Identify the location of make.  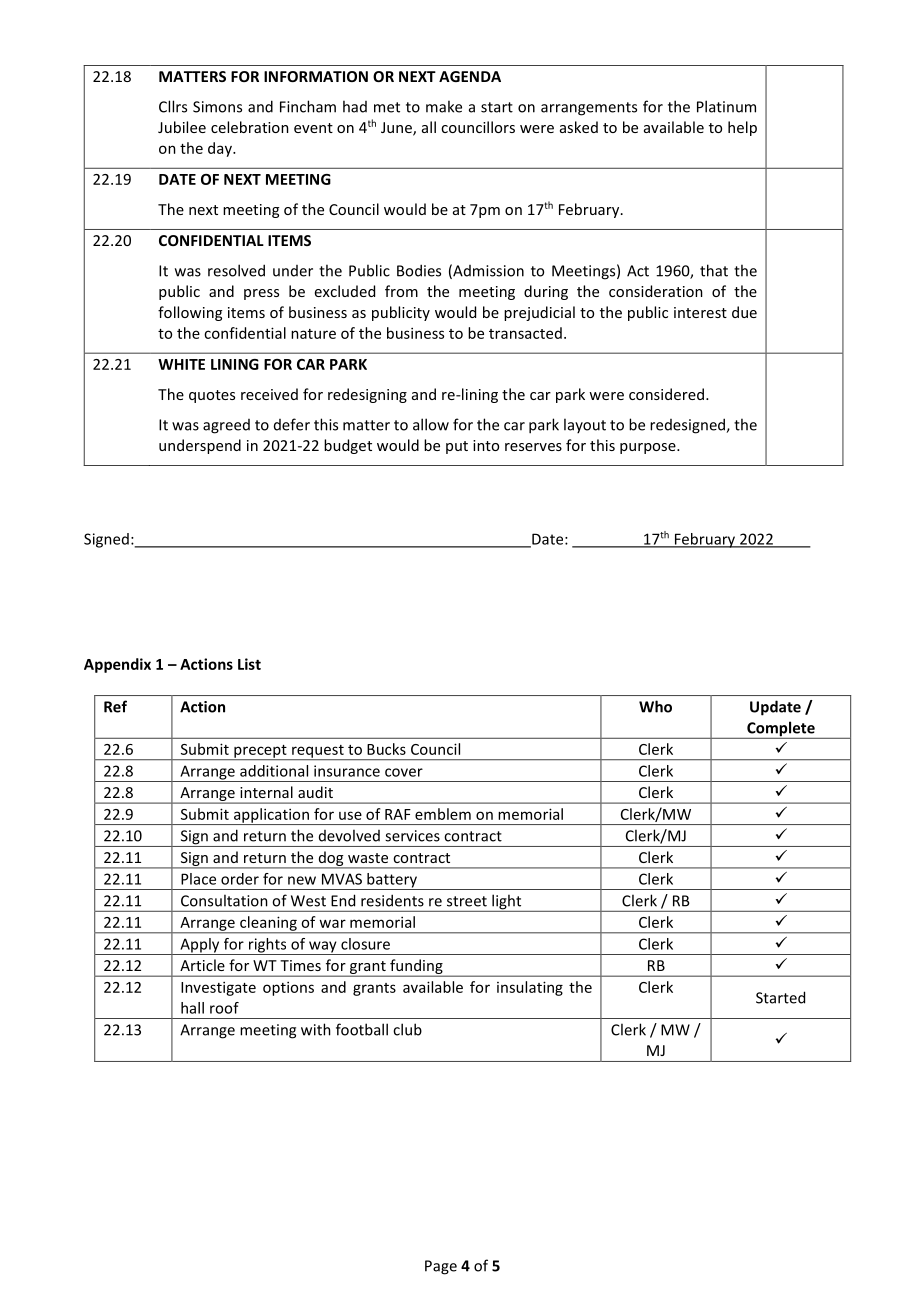
(444, 106).
